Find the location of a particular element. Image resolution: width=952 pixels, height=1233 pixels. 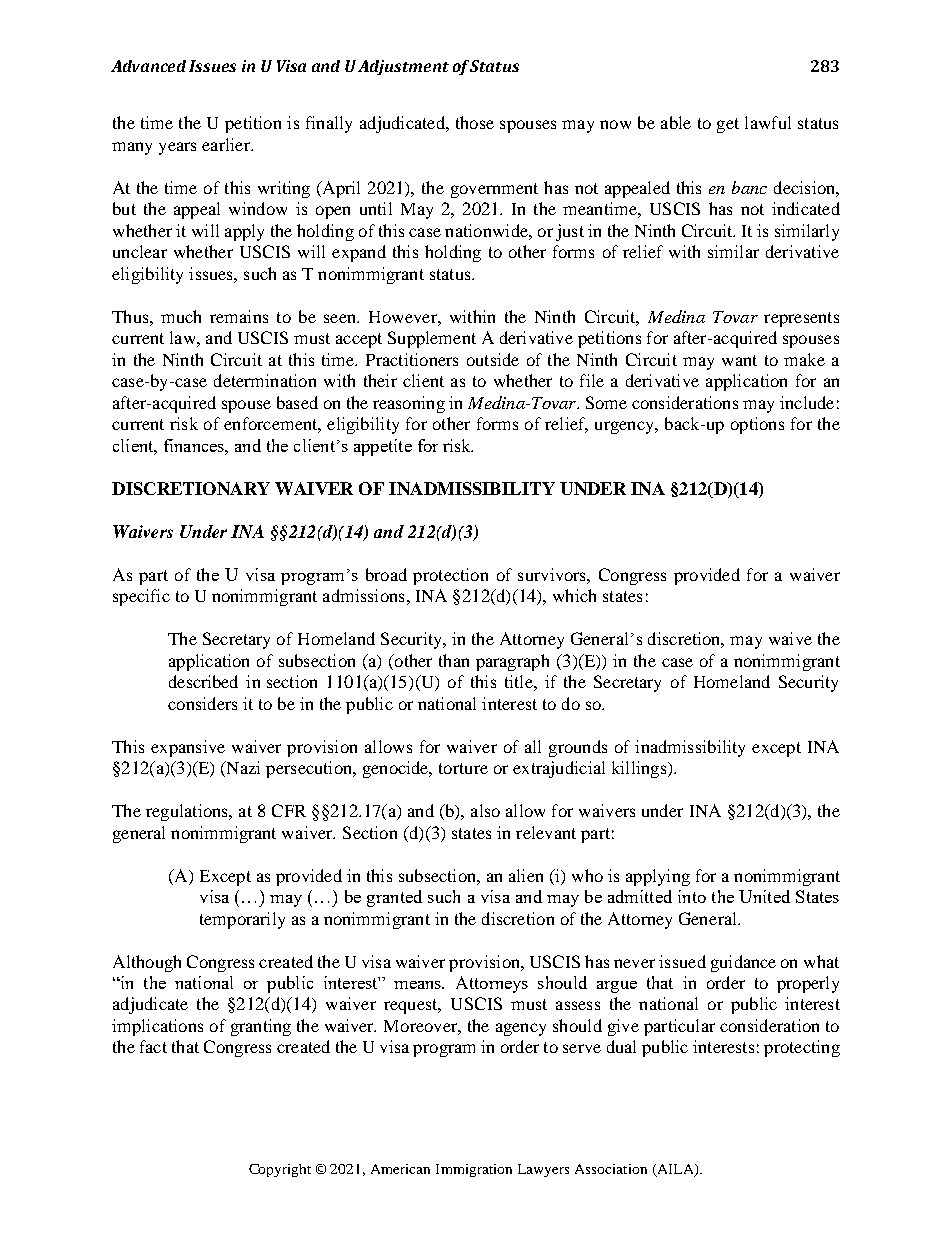

Copyright is located at coordinates (280, 1170).
